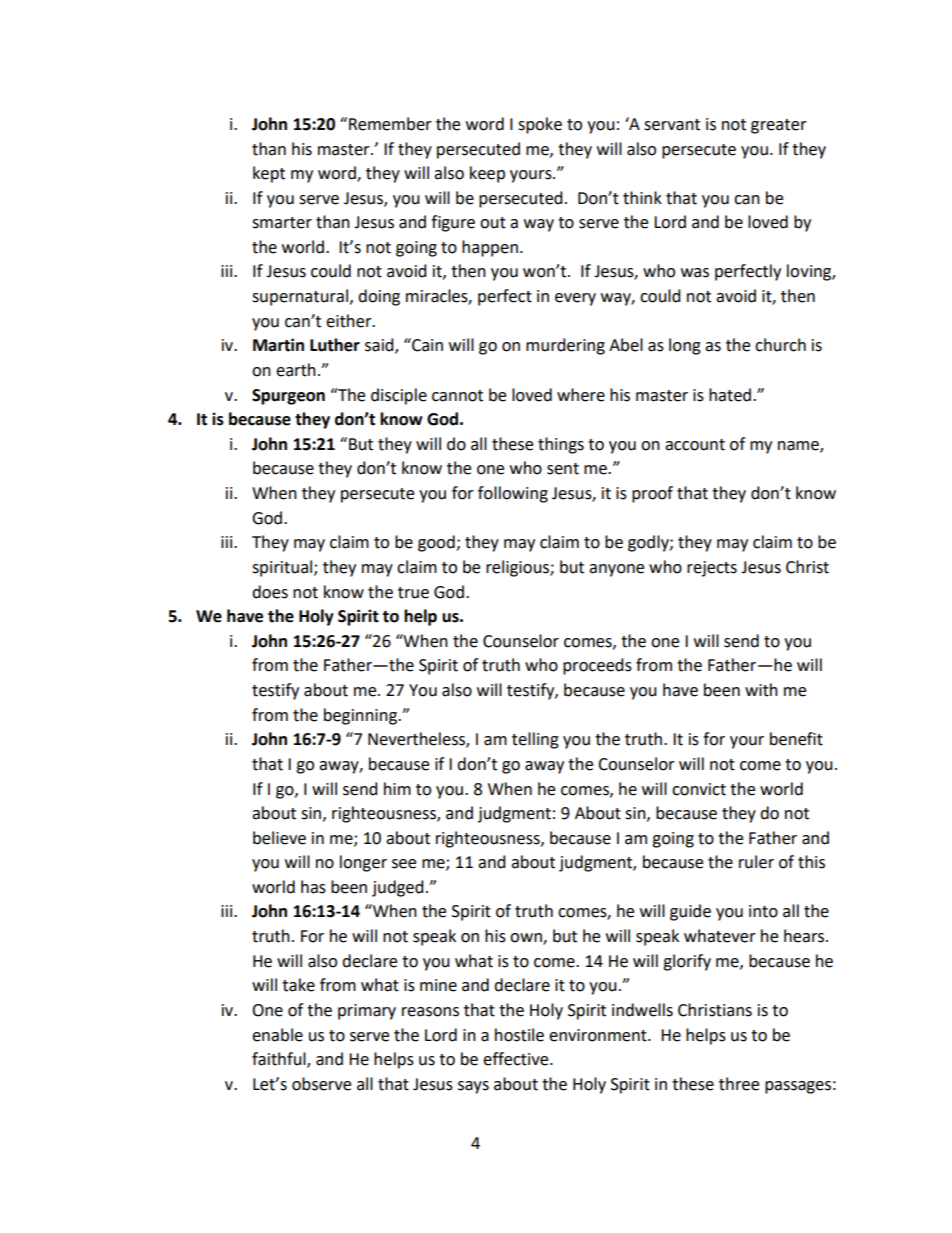 The image size is (952, 1233). Describe the element at coordinates (313, 887) in the page. I see `has` at that location.
